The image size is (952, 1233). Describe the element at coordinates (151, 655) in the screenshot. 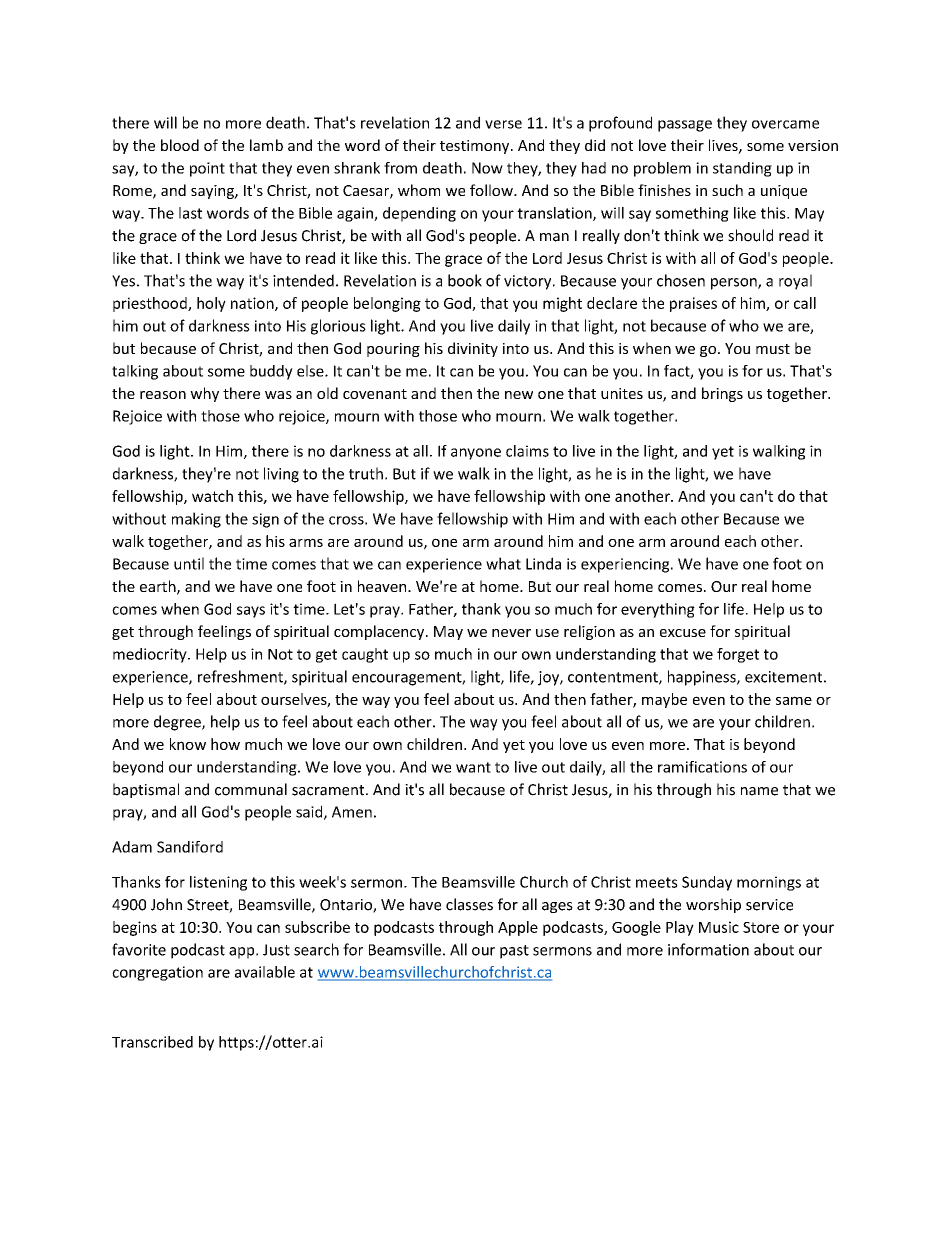

I see `mediocrity` at that location.
